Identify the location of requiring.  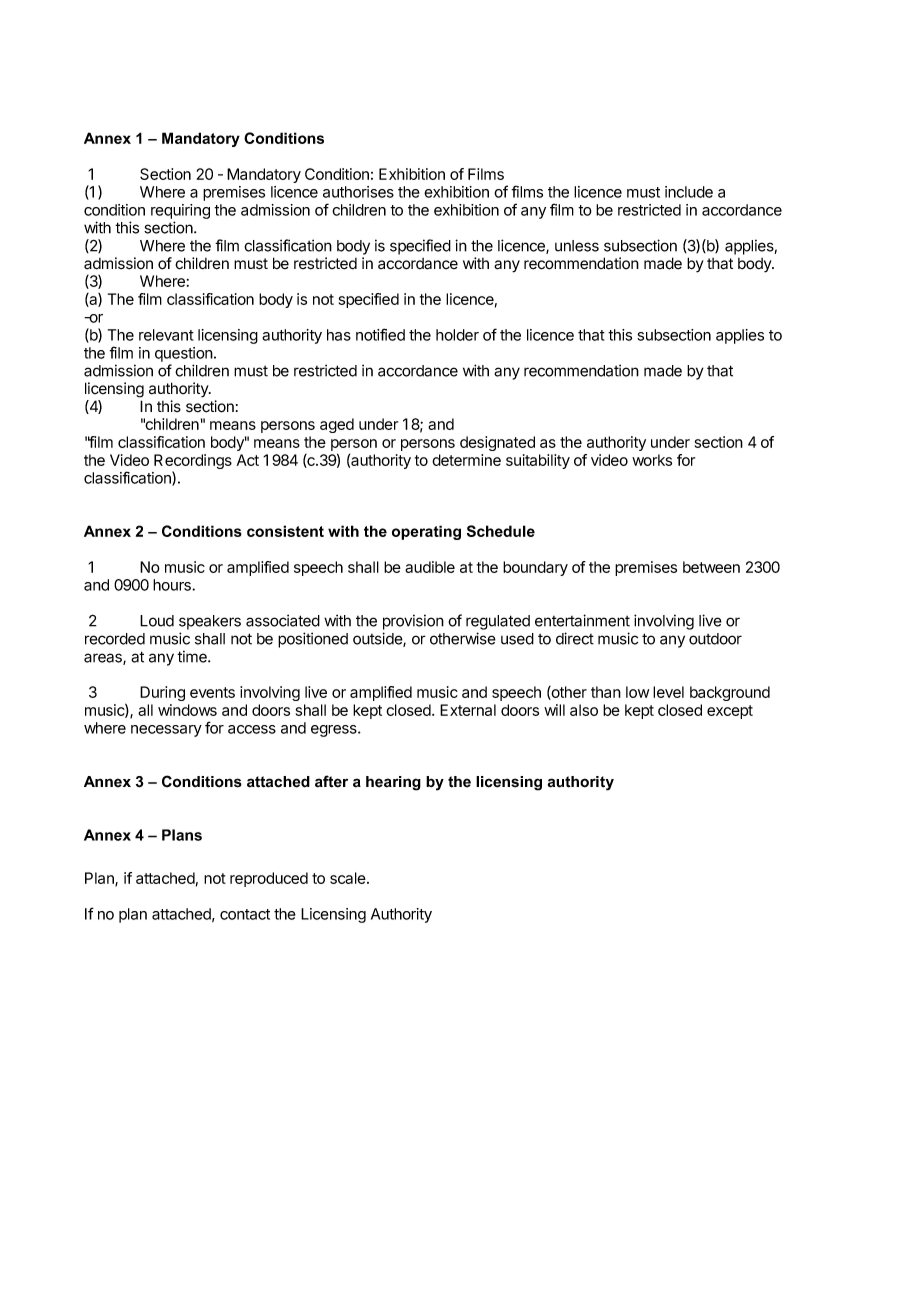
(180, 211).
